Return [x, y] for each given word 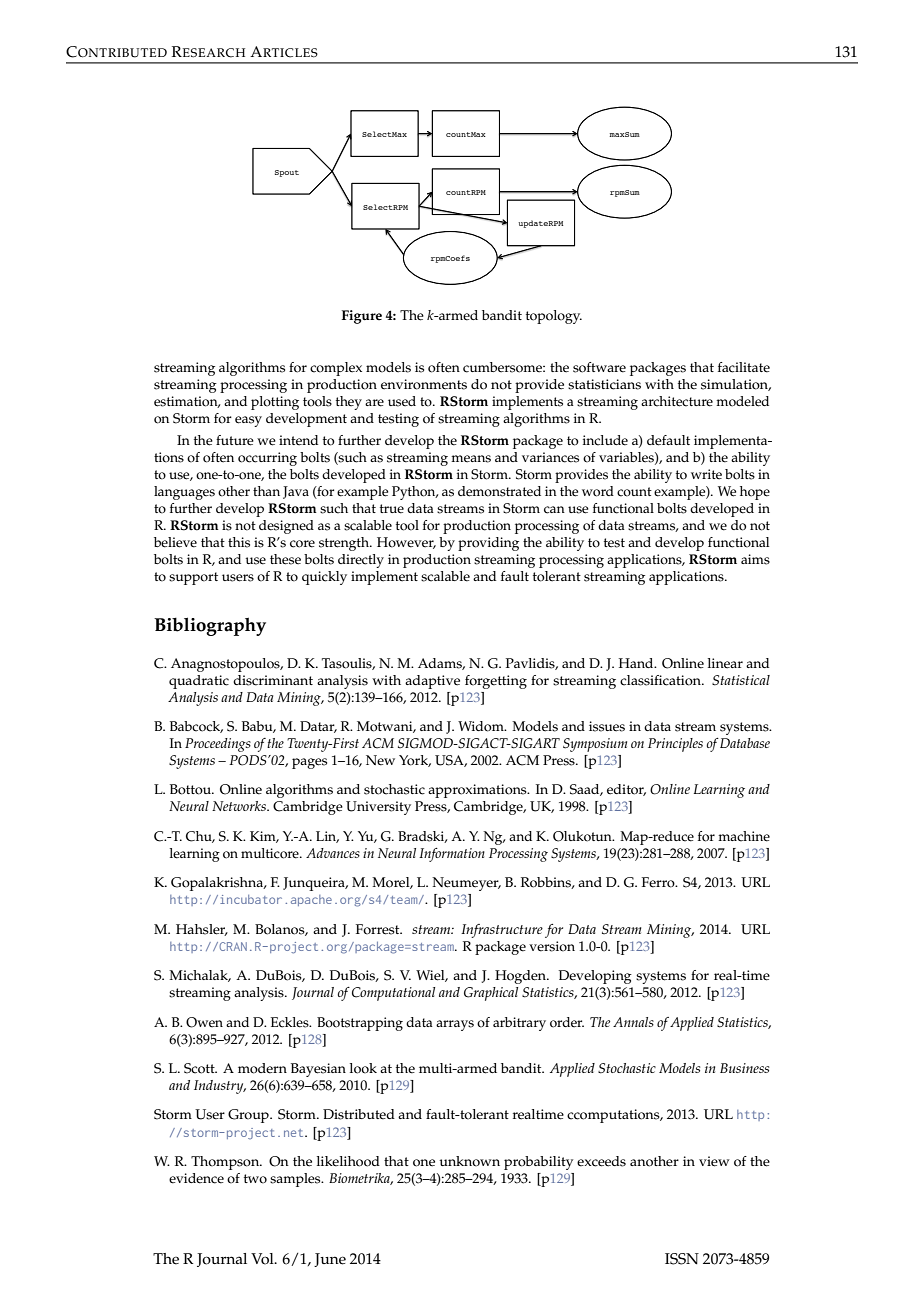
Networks [240, 806]
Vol [263, 1259]
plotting [275, 403]
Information [452, 855]
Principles [675, 745]
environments [424, 384]
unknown [469, 1161]
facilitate [744, 367]
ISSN [682, 1259]
